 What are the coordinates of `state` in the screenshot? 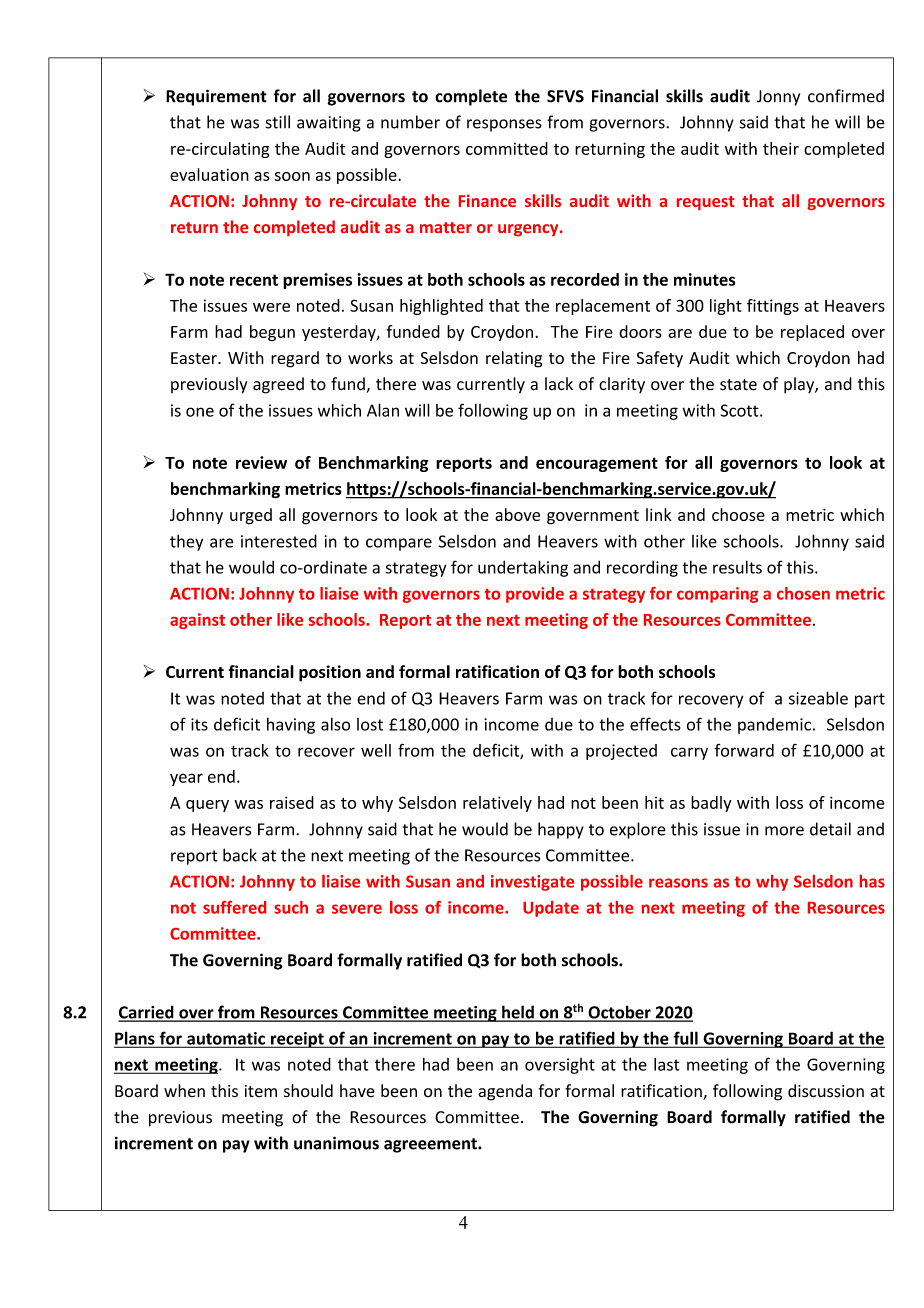 It's located at (738, 385).
